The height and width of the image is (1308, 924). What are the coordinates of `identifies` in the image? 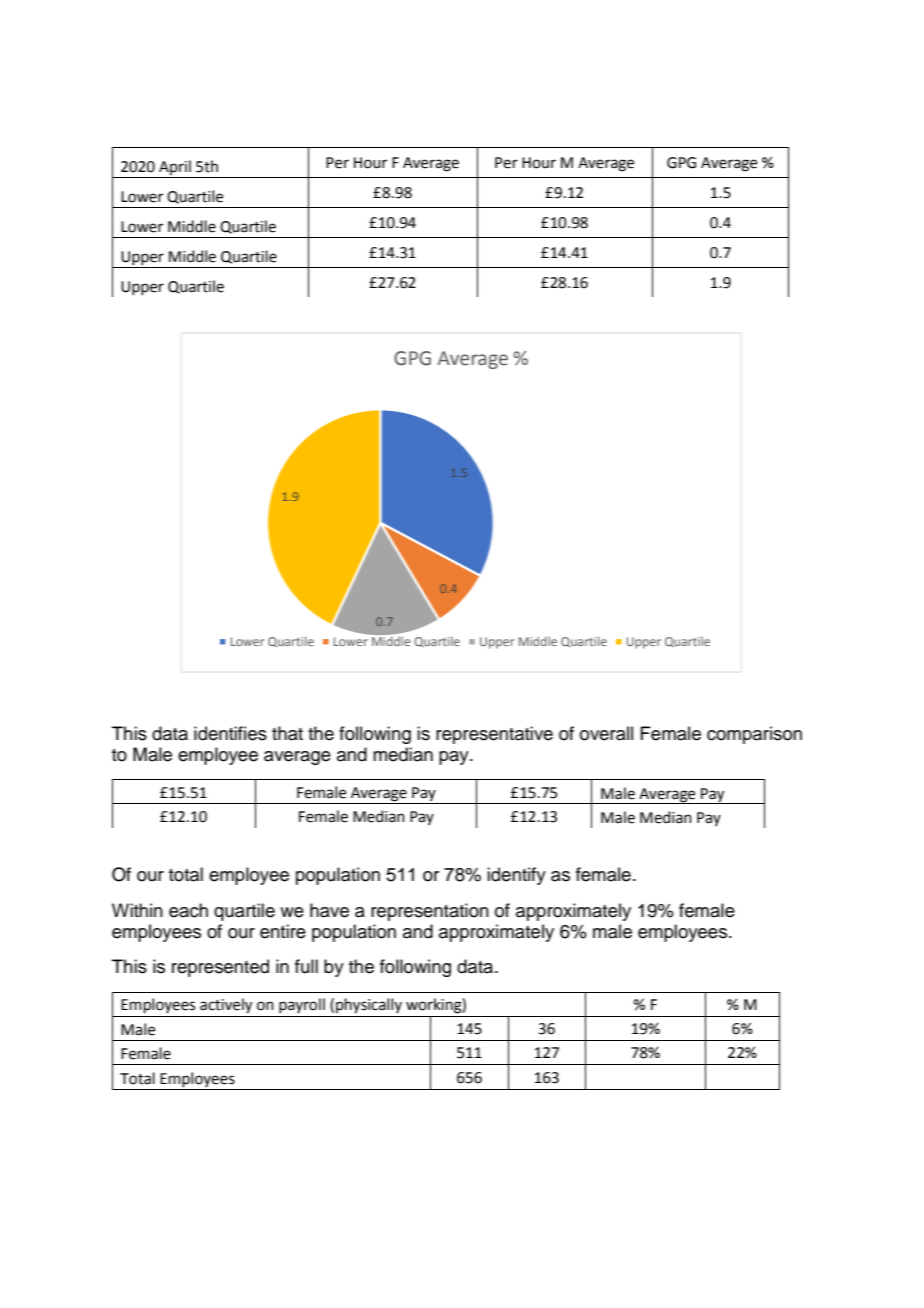 It's located at (230, 733).
